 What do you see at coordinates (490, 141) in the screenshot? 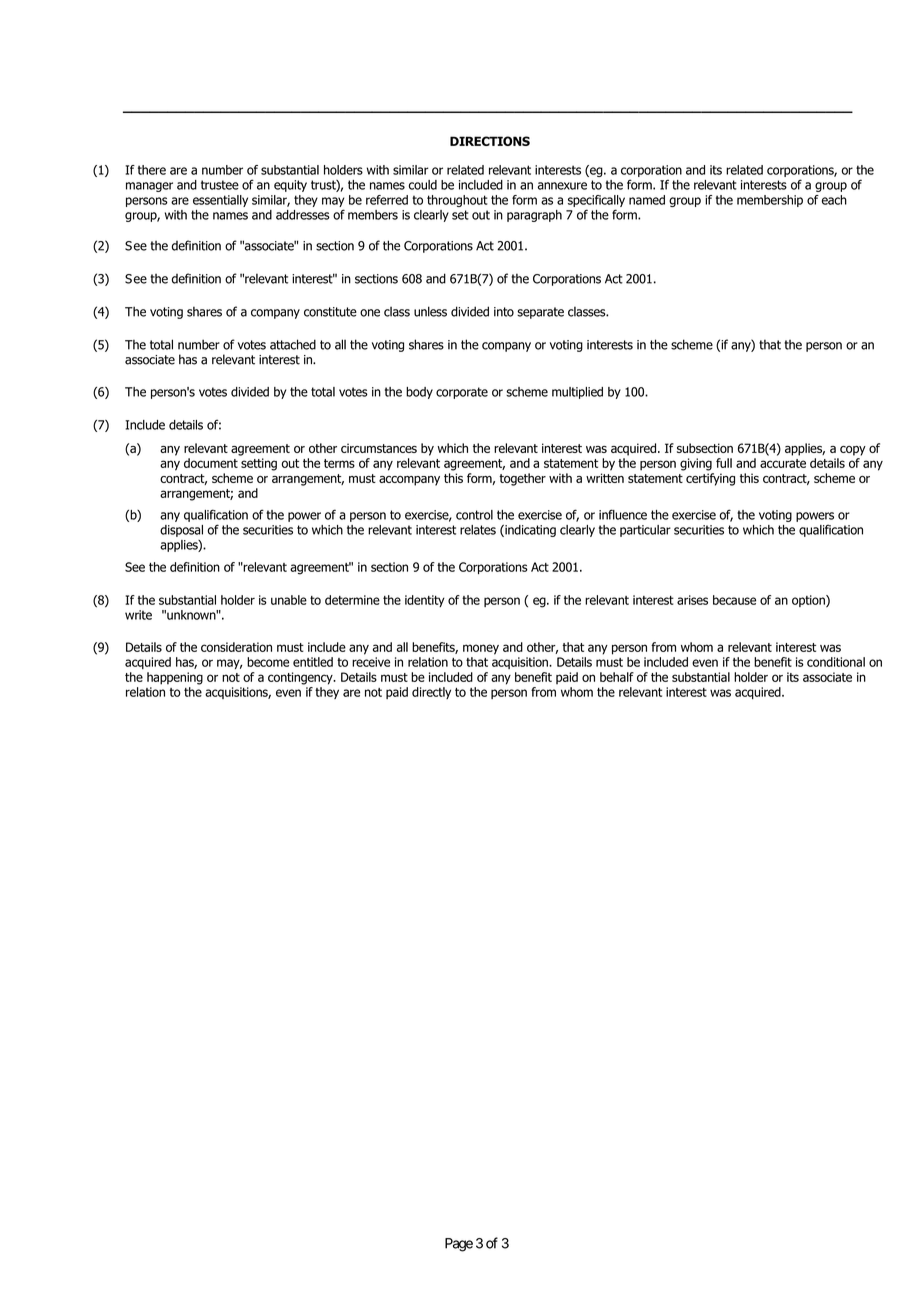
I see `DIRECTIONS` at bounding box center [490, 141].
